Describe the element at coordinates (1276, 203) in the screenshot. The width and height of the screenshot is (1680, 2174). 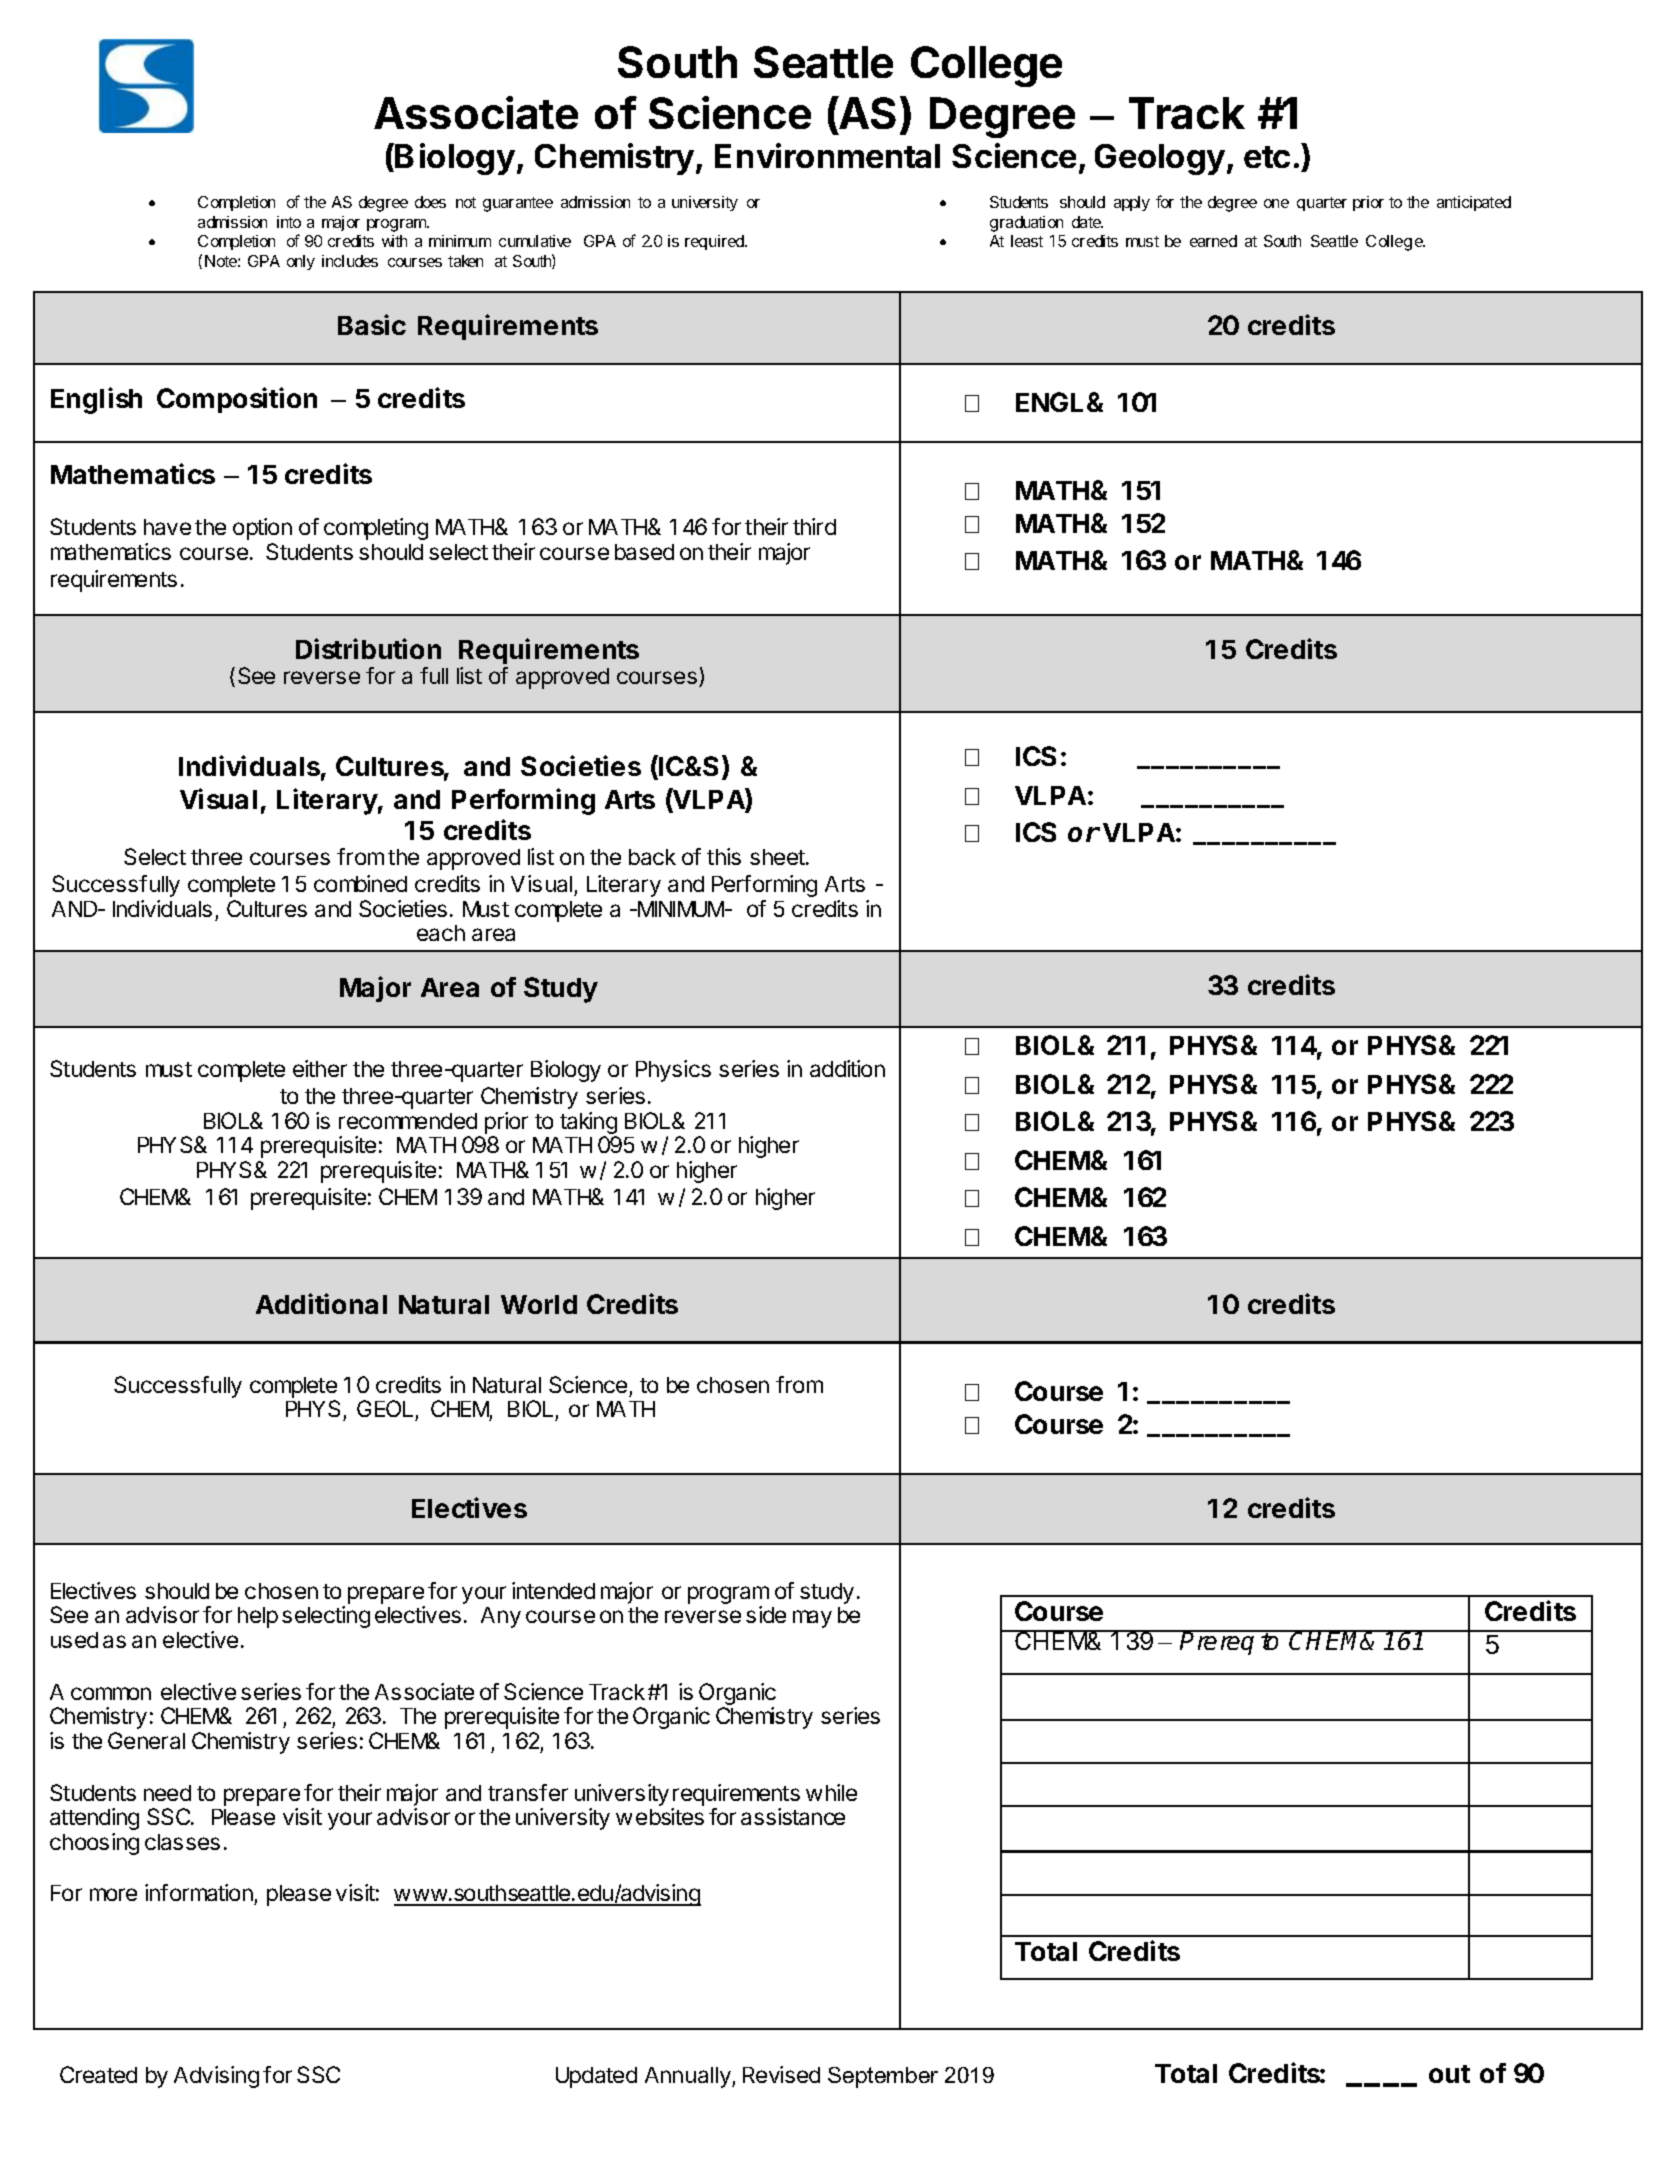
I see `one` at that location.
